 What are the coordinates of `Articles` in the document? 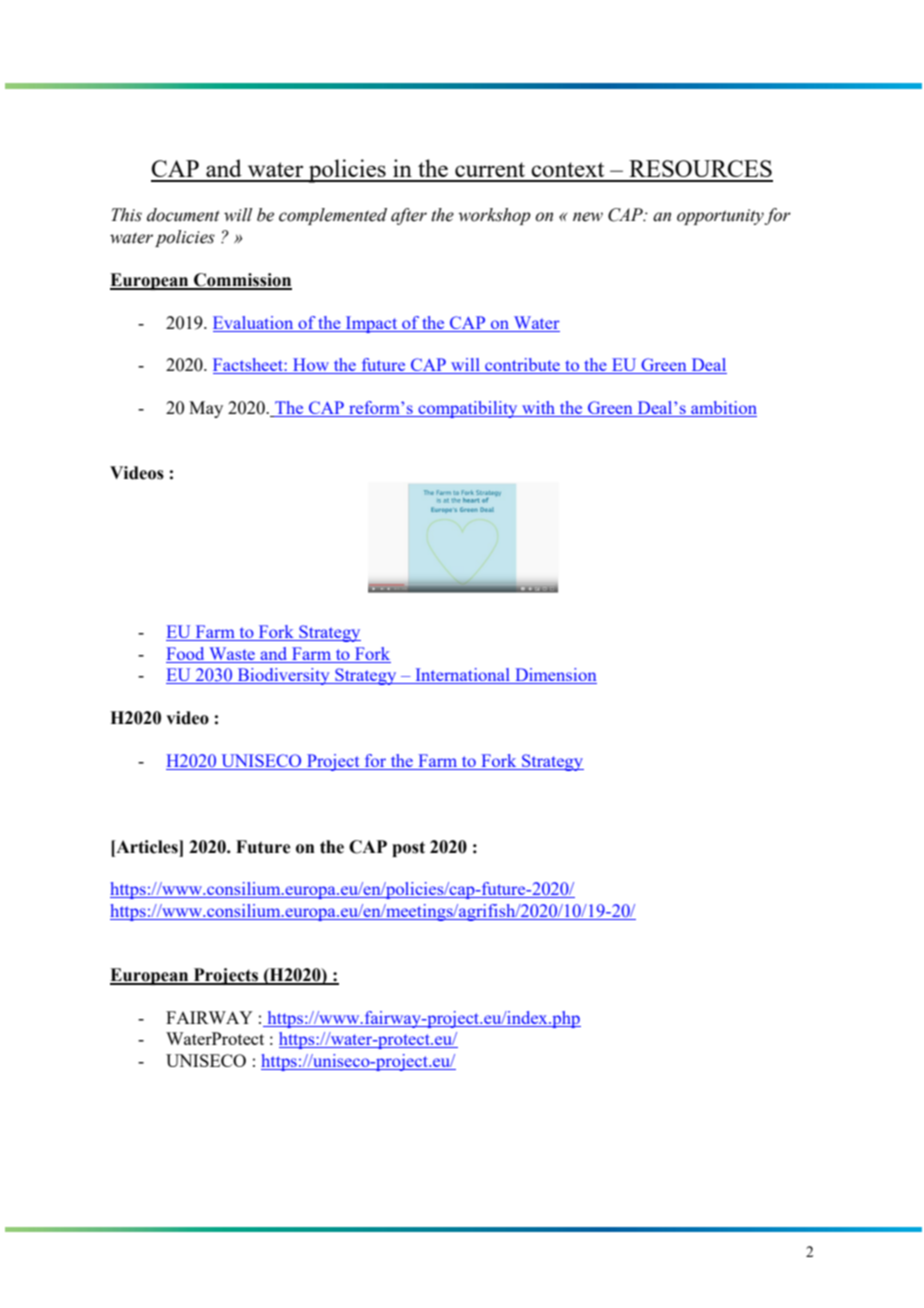 It's located at (147, 847).
